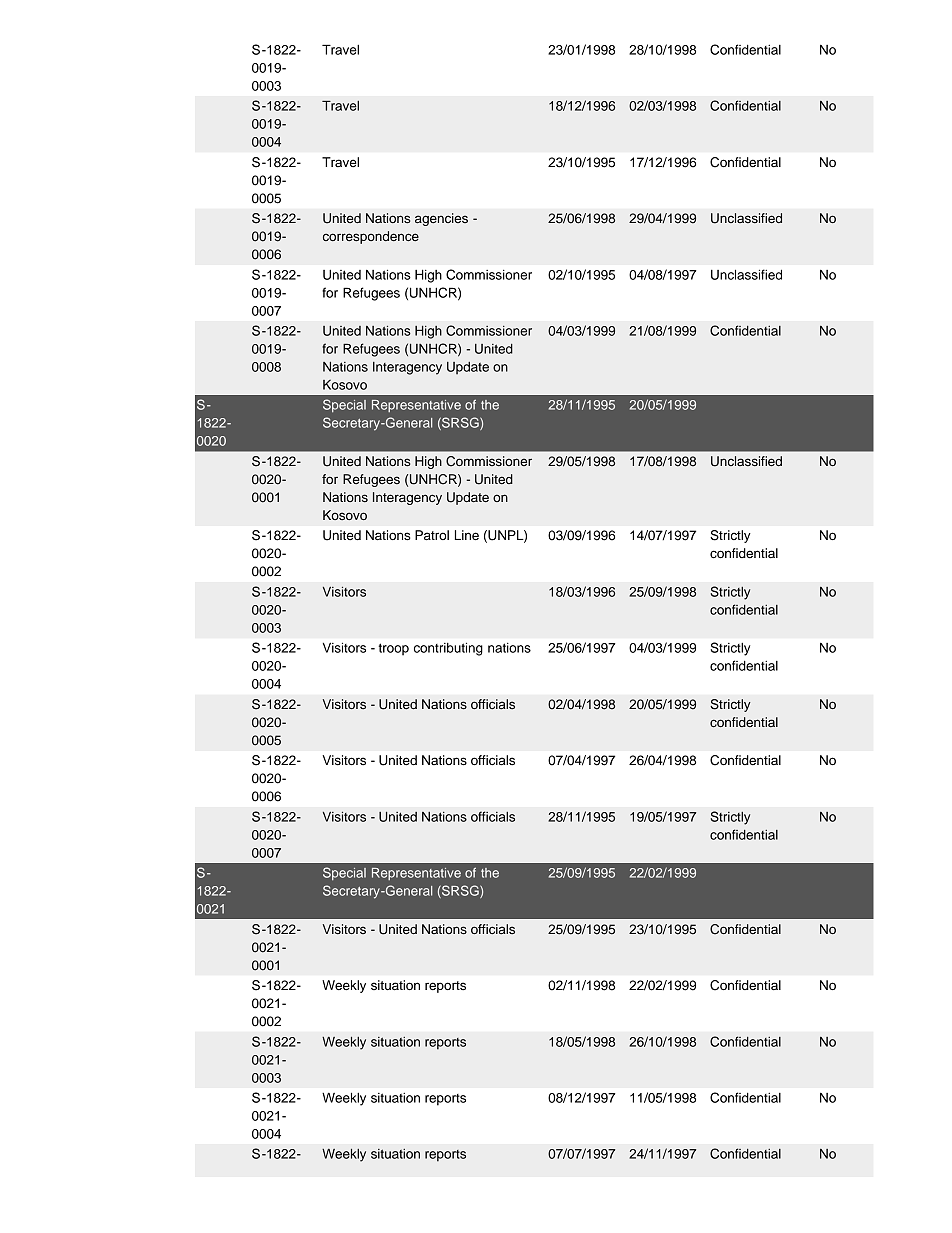  What do you see at coordinates (448, 649) in the document?
I see `contributing` at bounding box center [448, 649].
